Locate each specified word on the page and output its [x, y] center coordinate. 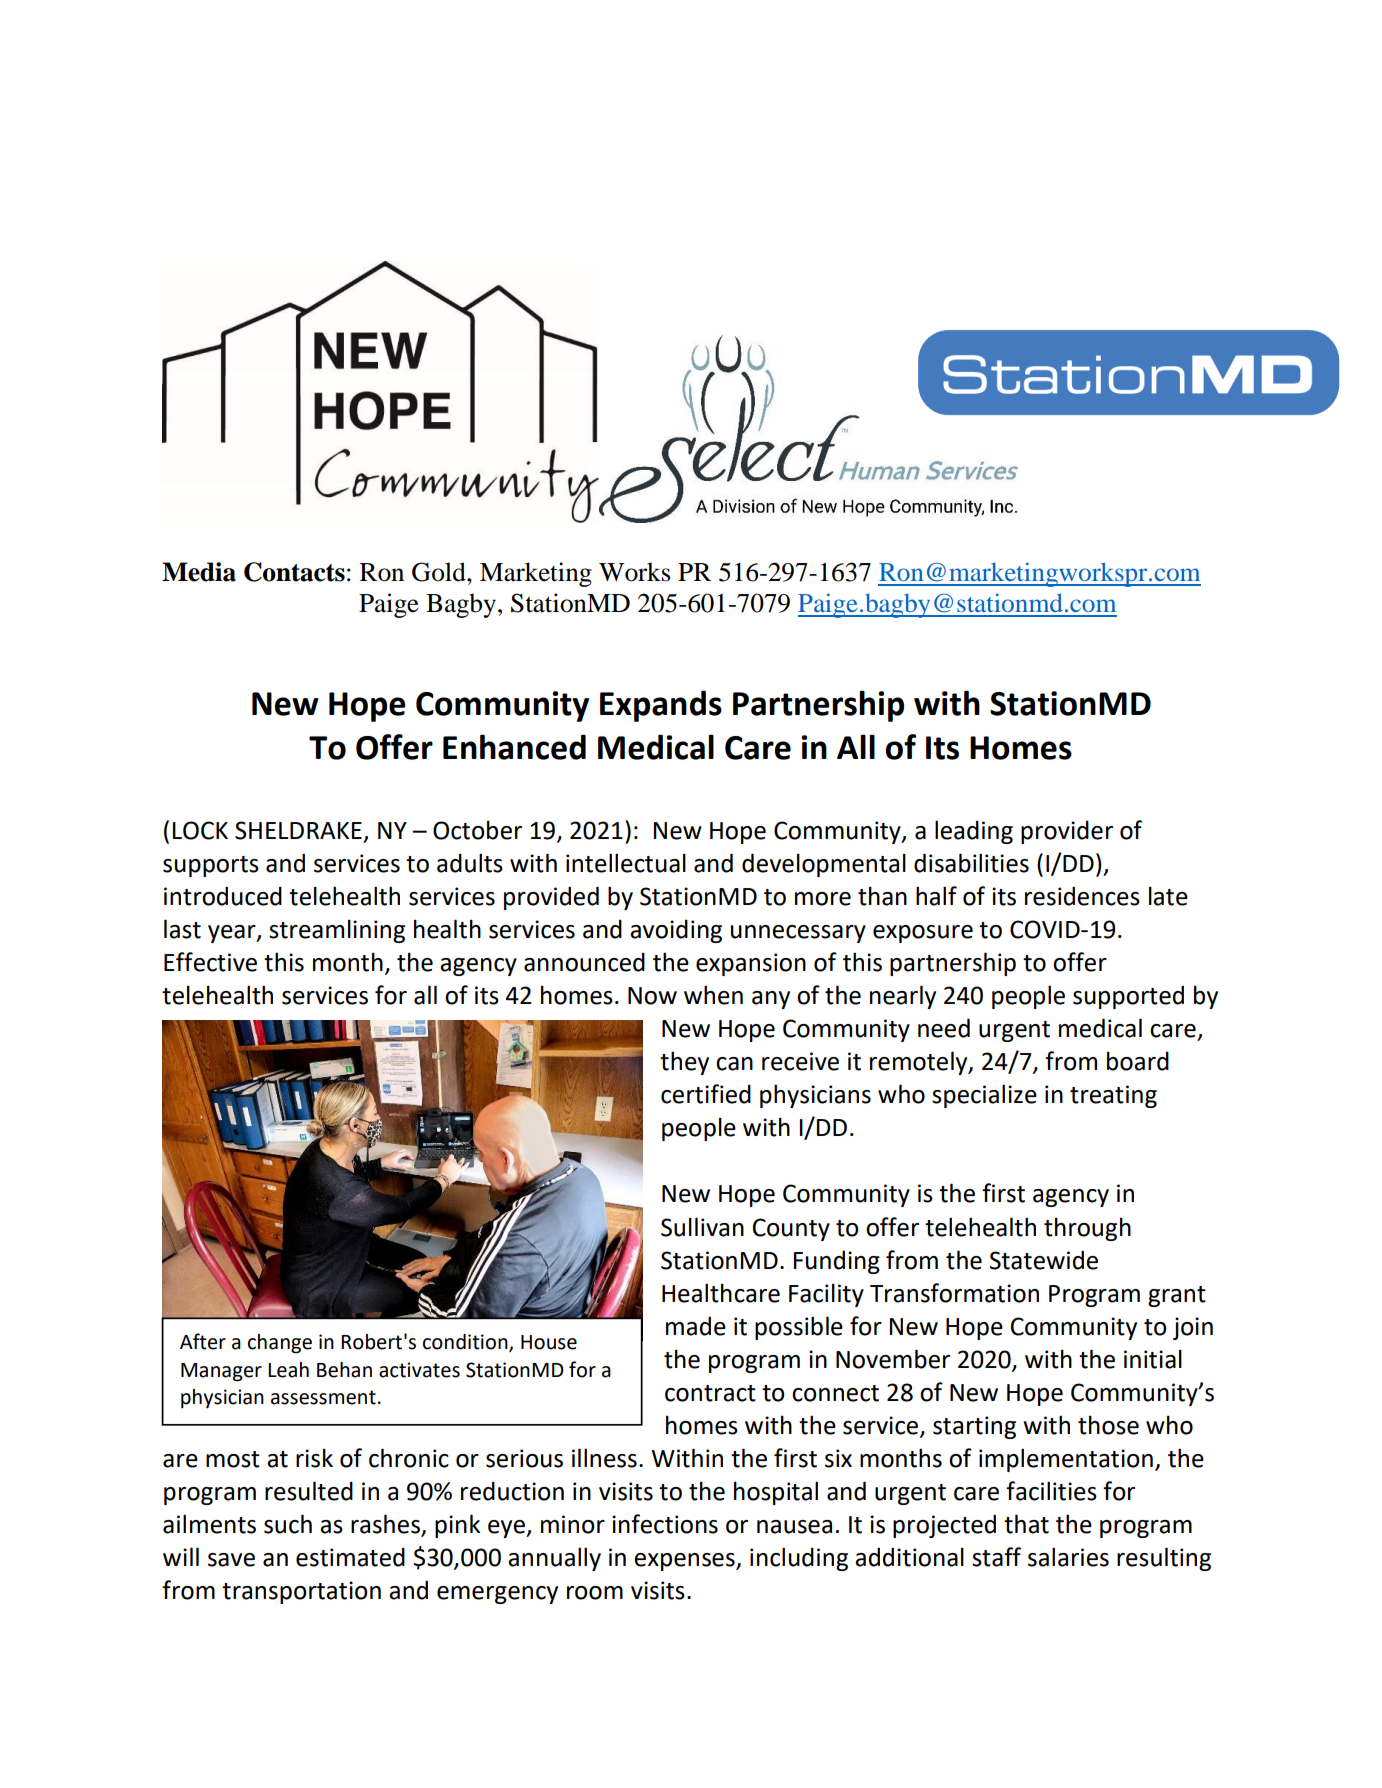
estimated [350, 1557]
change [280, 1344]
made [696, 1326]
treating [1113, 1096]
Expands [661, 706]
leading [974, 832]
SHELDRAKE [298, 830]
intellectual [626, 863]
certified [706, 1094]
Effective [210, 962]
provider [1067, 832]
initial [1153, 1359]
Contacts [294, 572]
